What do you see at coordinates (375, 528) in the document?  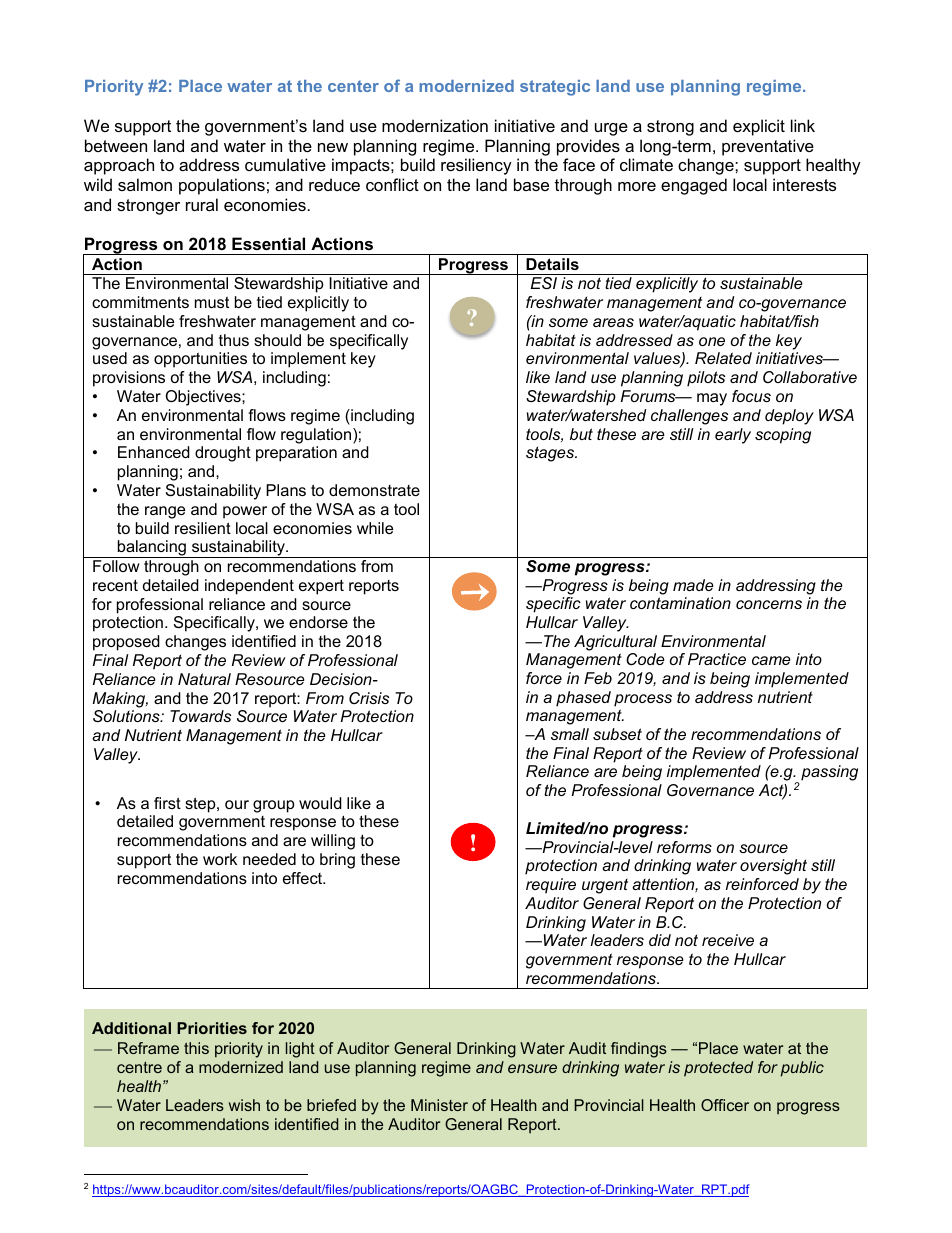 I see `while` at bounding box center [375, 528].
